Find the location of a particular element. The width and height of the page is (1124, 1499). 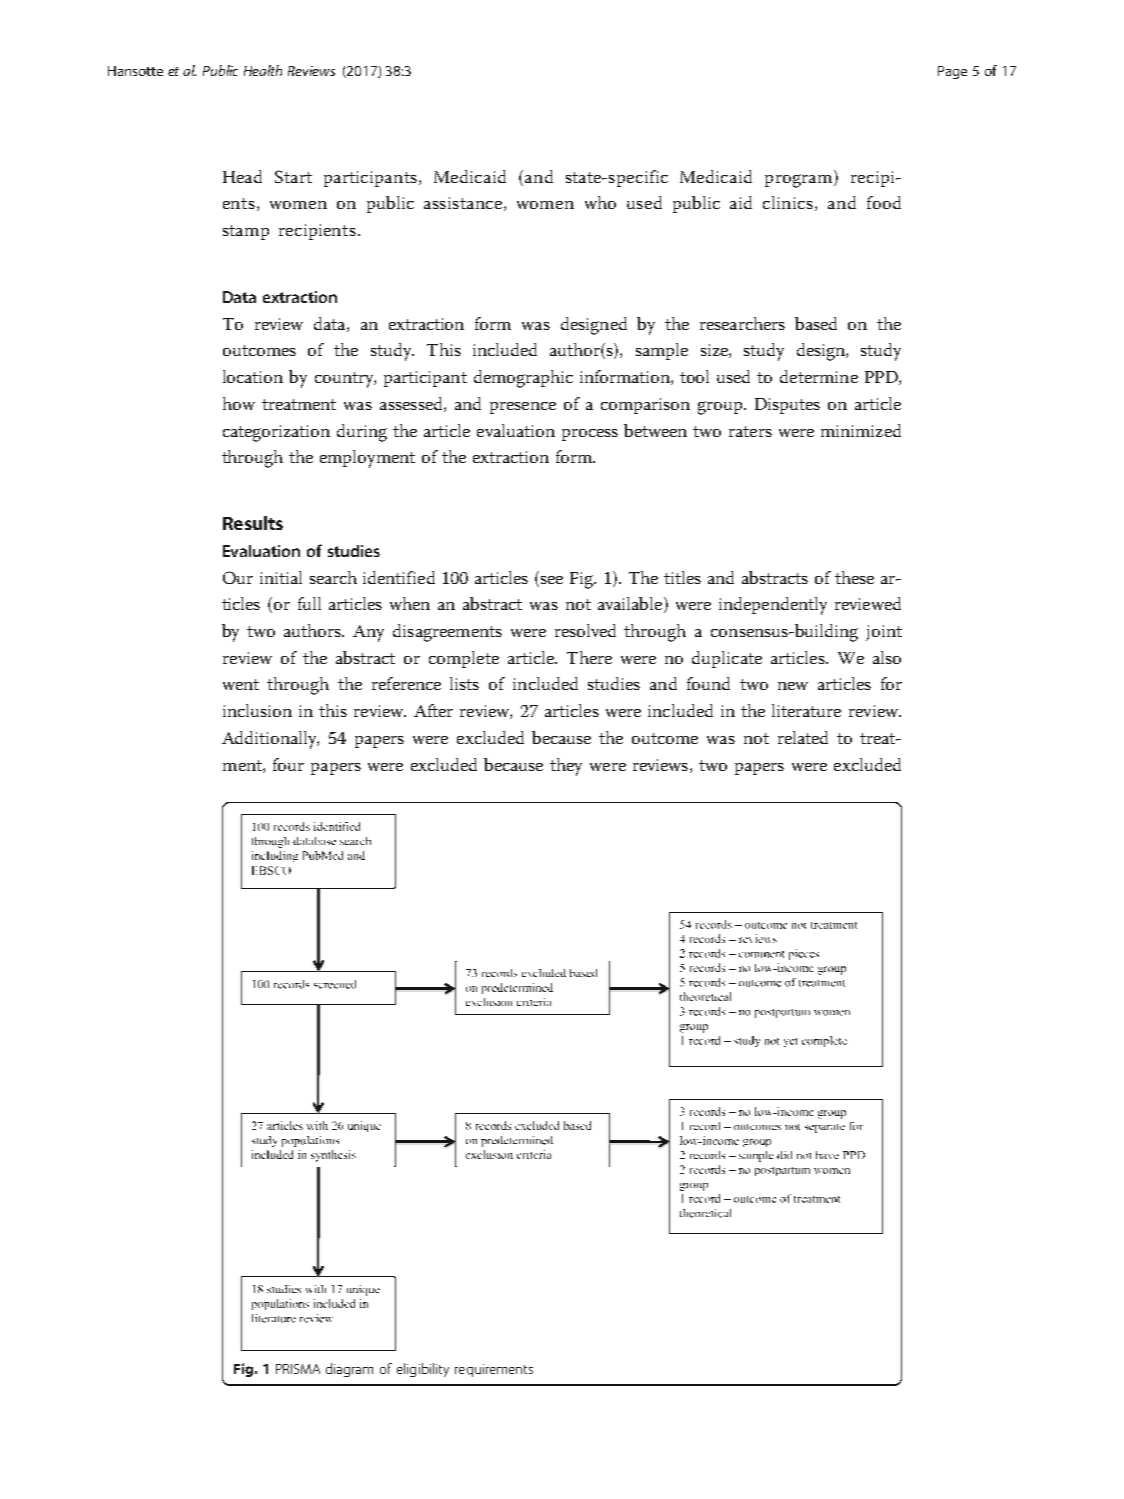

diagram is located at coordinates (349, 1370).
